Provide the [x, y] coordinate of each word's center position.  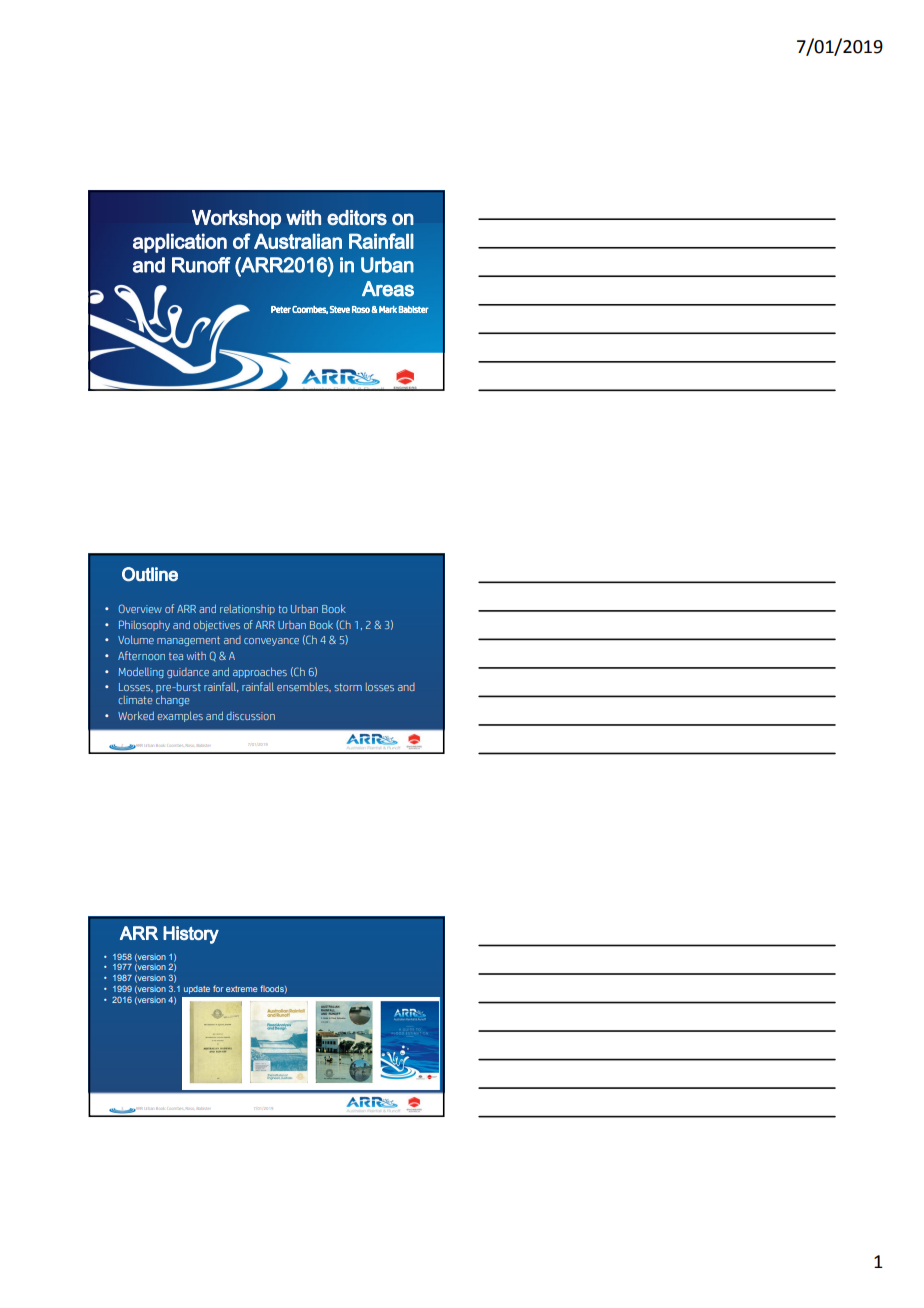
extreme [241, 989]
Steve [340, 309]
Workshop [236, 219]
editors [357, 218]
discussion [250, 716]
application [180, 243]
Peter [281, 309]
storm [348, 687]
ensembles [304, 687]
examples [180, 716]
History [191, 935]
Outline [150, 574]
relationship [247, 610]
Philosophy [144, 625]
